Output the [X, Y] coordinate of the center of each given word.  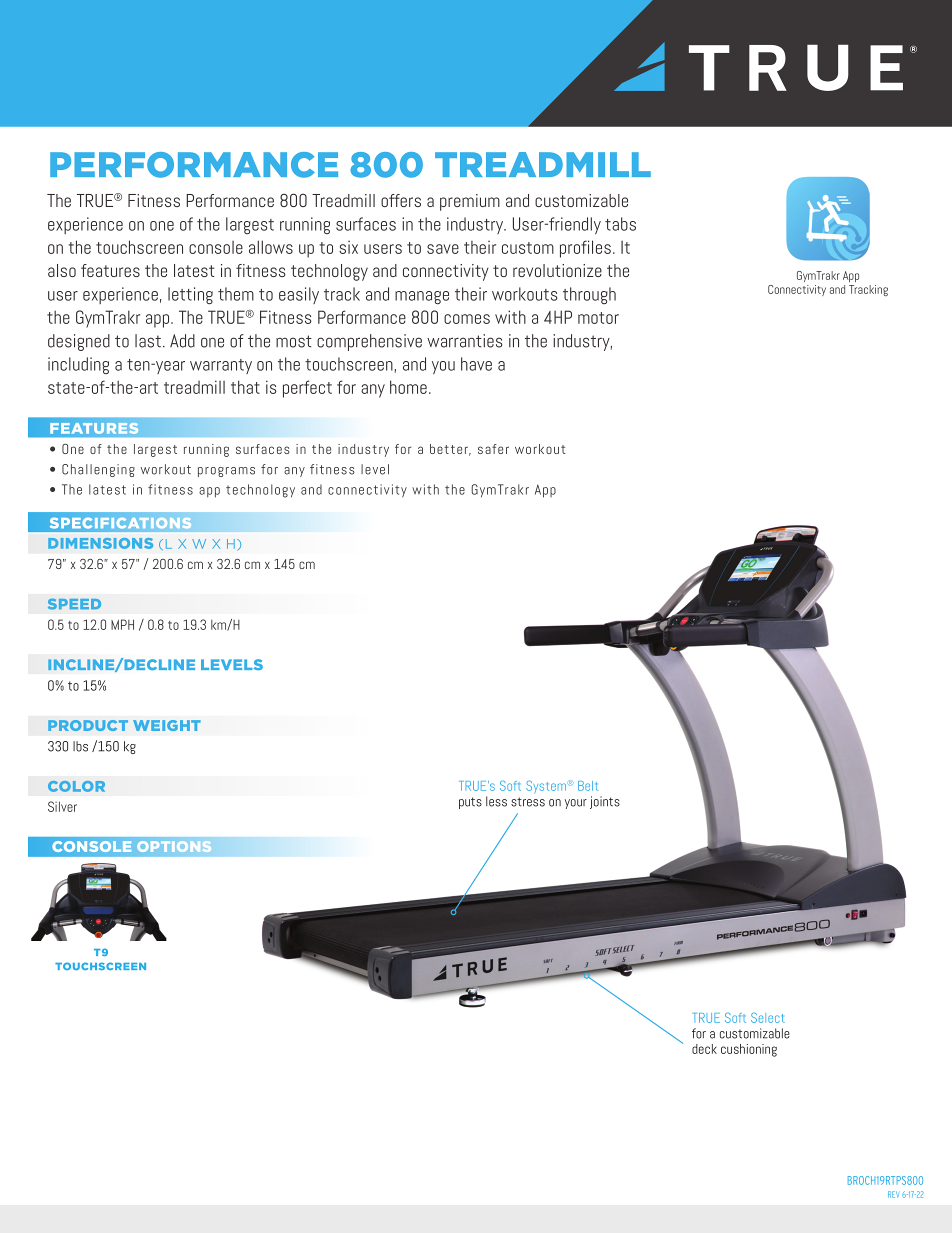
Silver [62, 806]
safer [493, 449]
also [62, 270]
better [450, 450]
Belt [588, 786]
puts [470, 803]
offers [401, 200]
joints [605, 802]
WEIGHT [167, 725]
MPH [122, 624]
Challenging [98, 470]
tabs [620, 224]
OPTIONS [174, 846]
